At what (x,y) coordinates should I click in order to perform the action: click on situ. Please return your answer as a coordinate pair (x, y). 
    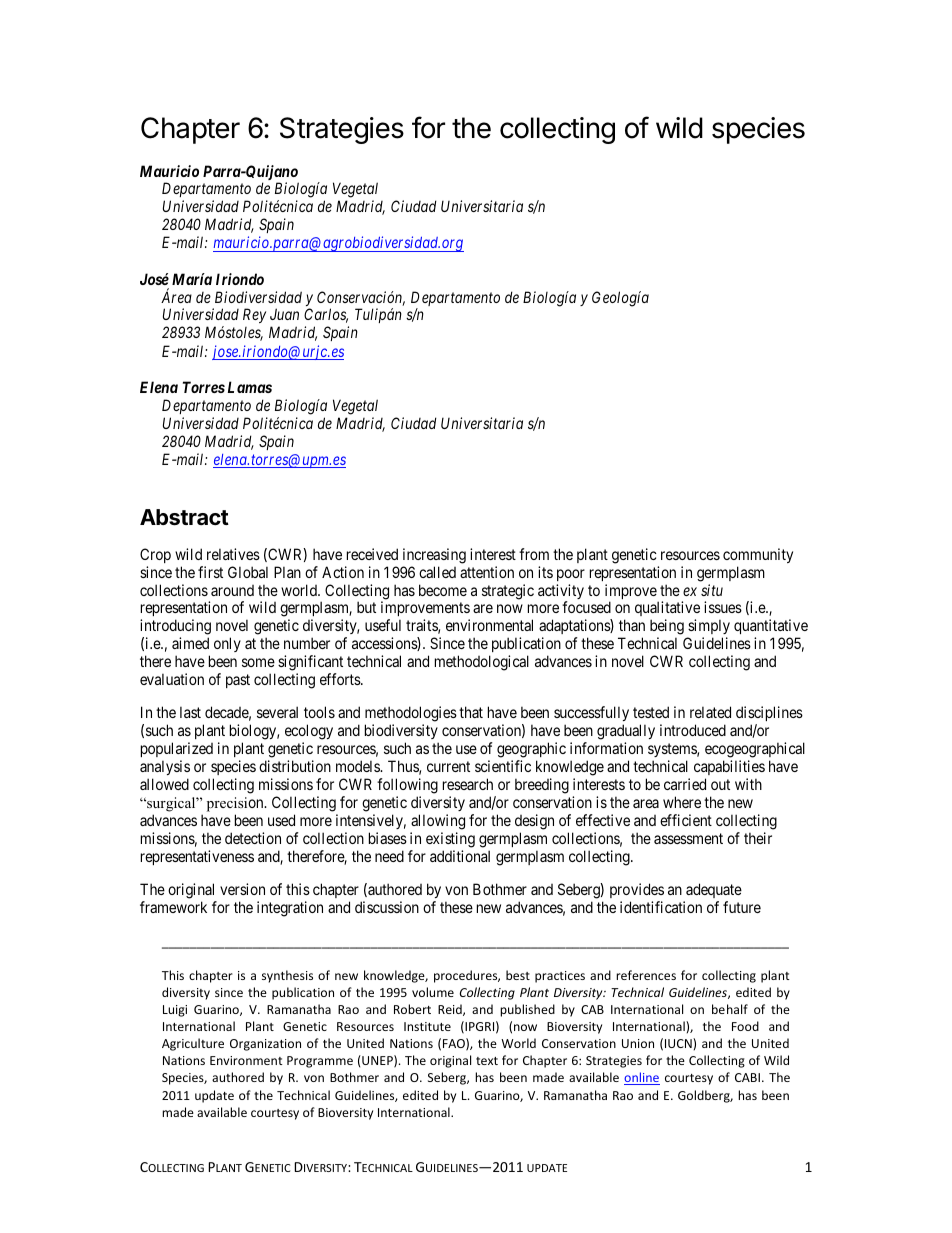
    Looking at the image, I should click on (712, 590).
